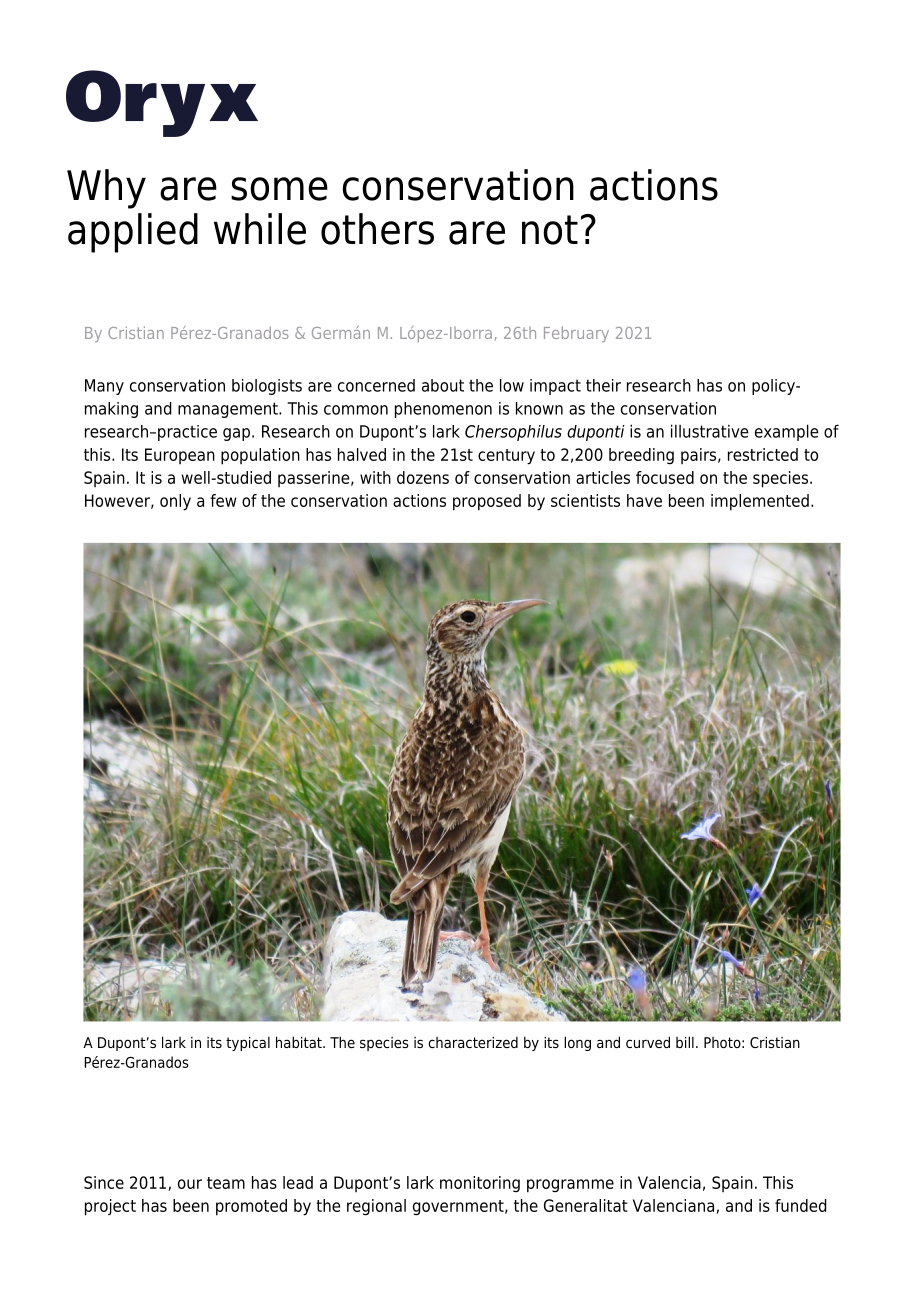 This screenshot has width=924, height=1308. What do you see at coordinates (801, 1205) in the screenshot?
I see `funded` at bounding box center [801, 1205].
